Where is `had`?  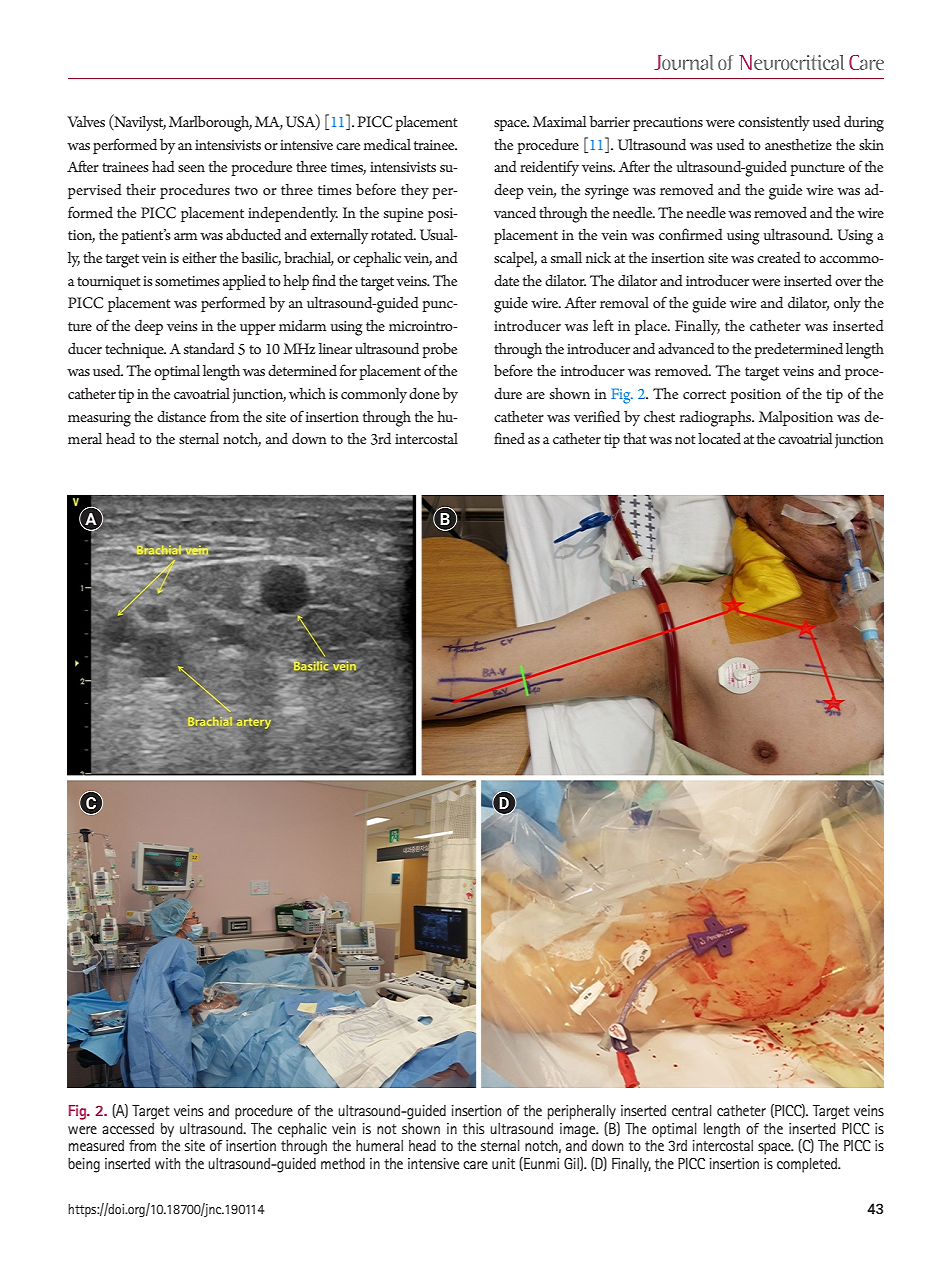 had is located at coordinates (163, 166).
